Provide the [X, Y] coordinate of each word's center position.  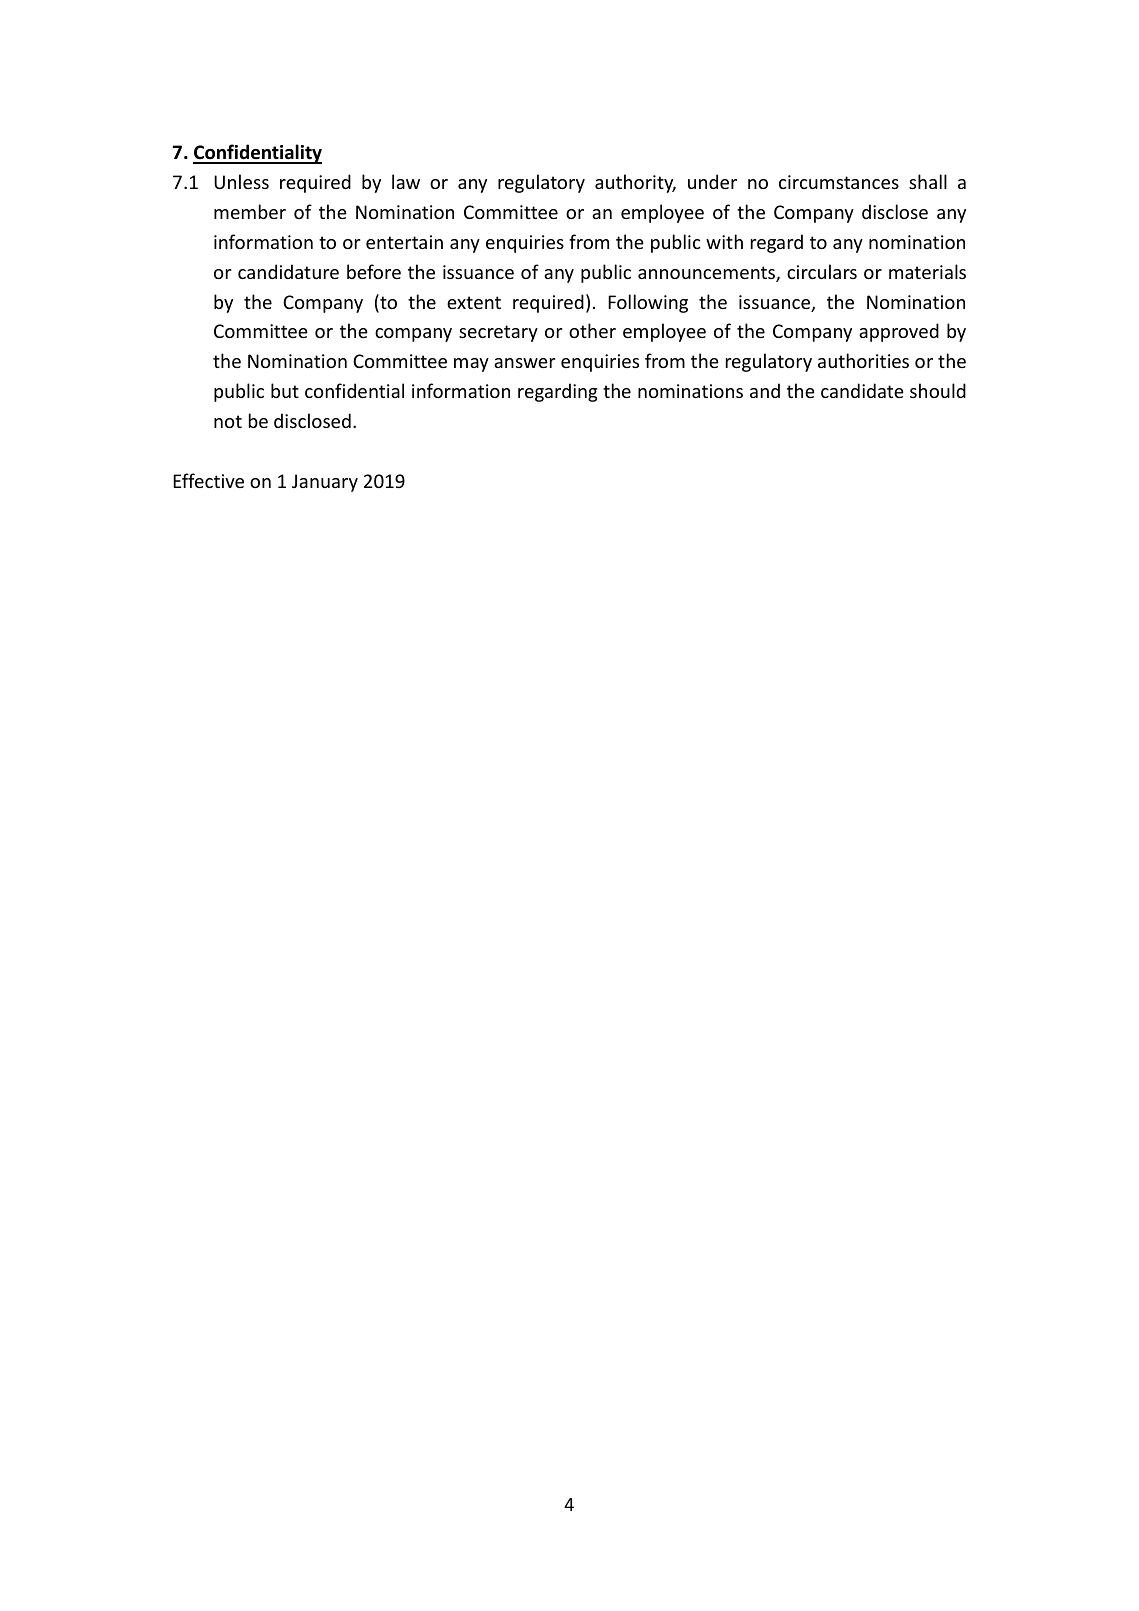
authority [635, 183]
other [592, 330]
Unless [241, 181]
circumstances [839, 182]
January [325, 483]
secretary [498, 333]
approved [899, 332]
